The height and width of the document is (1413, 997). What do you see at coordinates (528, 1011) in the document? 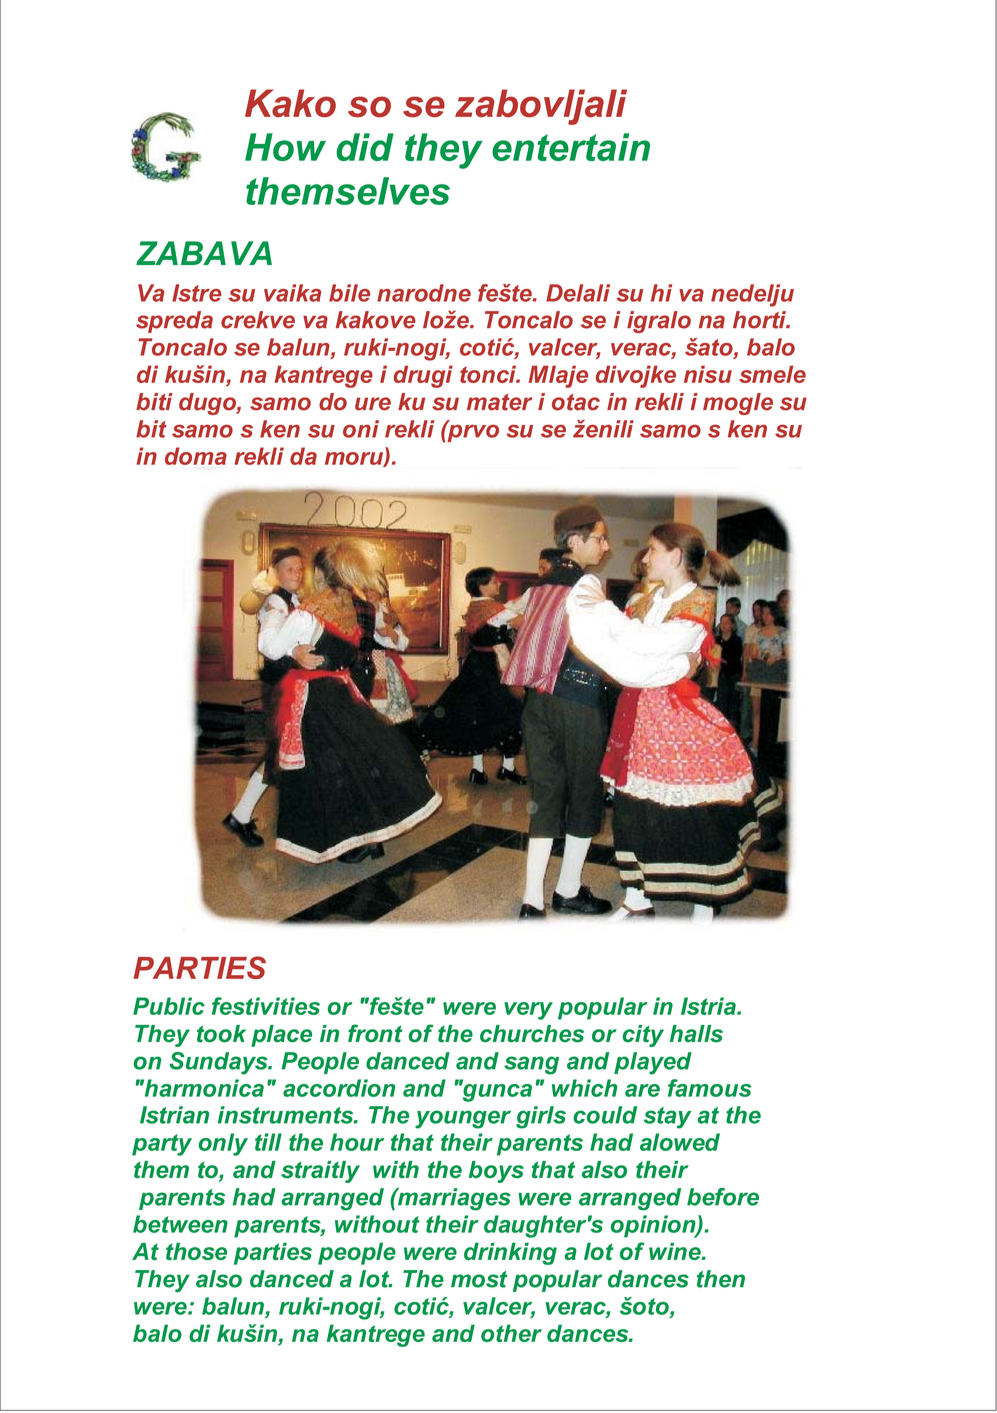
I see `very` at bounding box center [528, 1011].
